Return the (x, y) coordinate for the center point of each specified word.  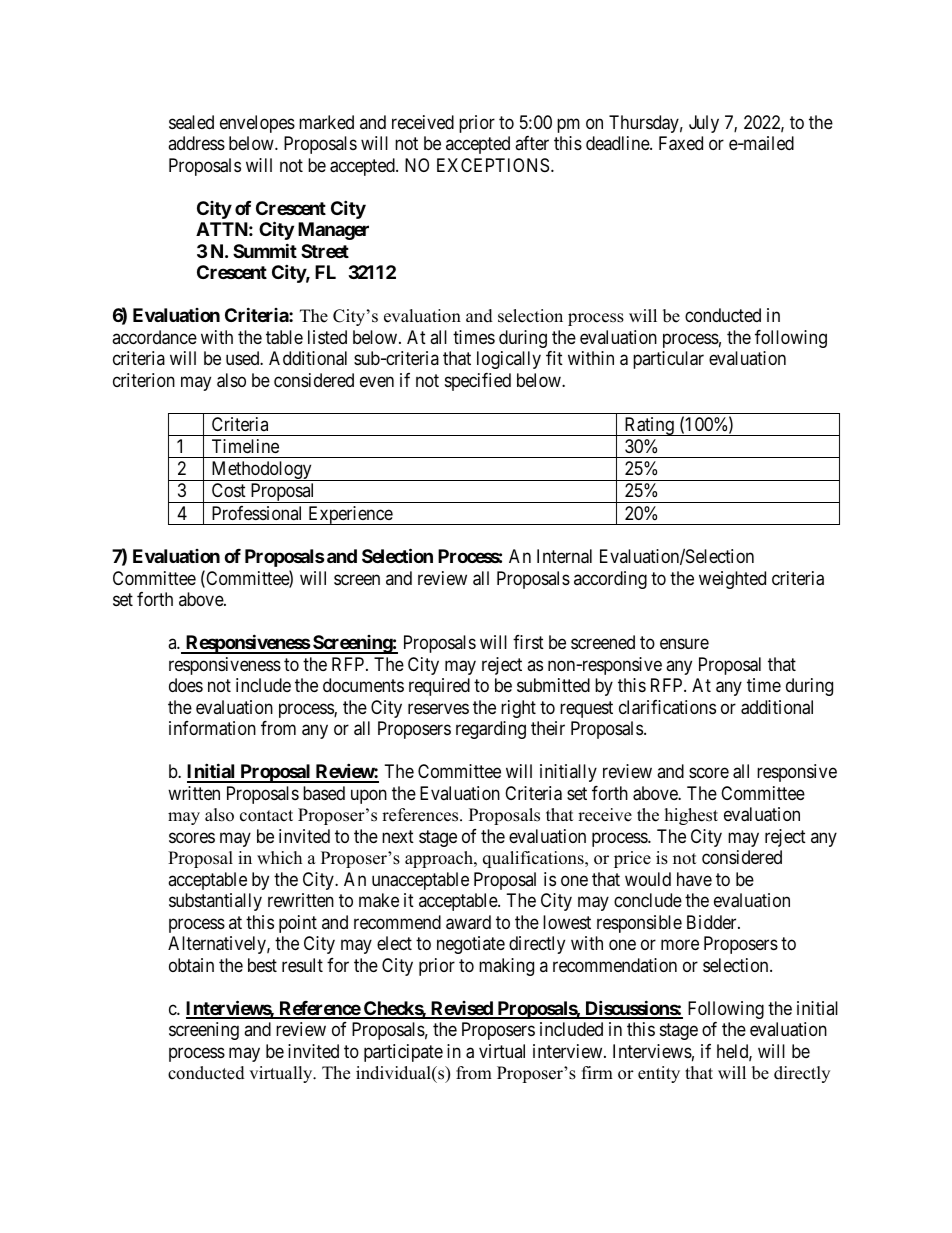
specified (478, 382)
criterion (144, 380)
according (610, 580)
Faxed (681, 143)
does (186, 685)
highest (691, 816)
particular (668, 360)
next (398, 836)
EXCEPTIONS (493, 165)
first (528, 642)
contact (266, 816)
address (196, 143)
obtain (191, 965)
